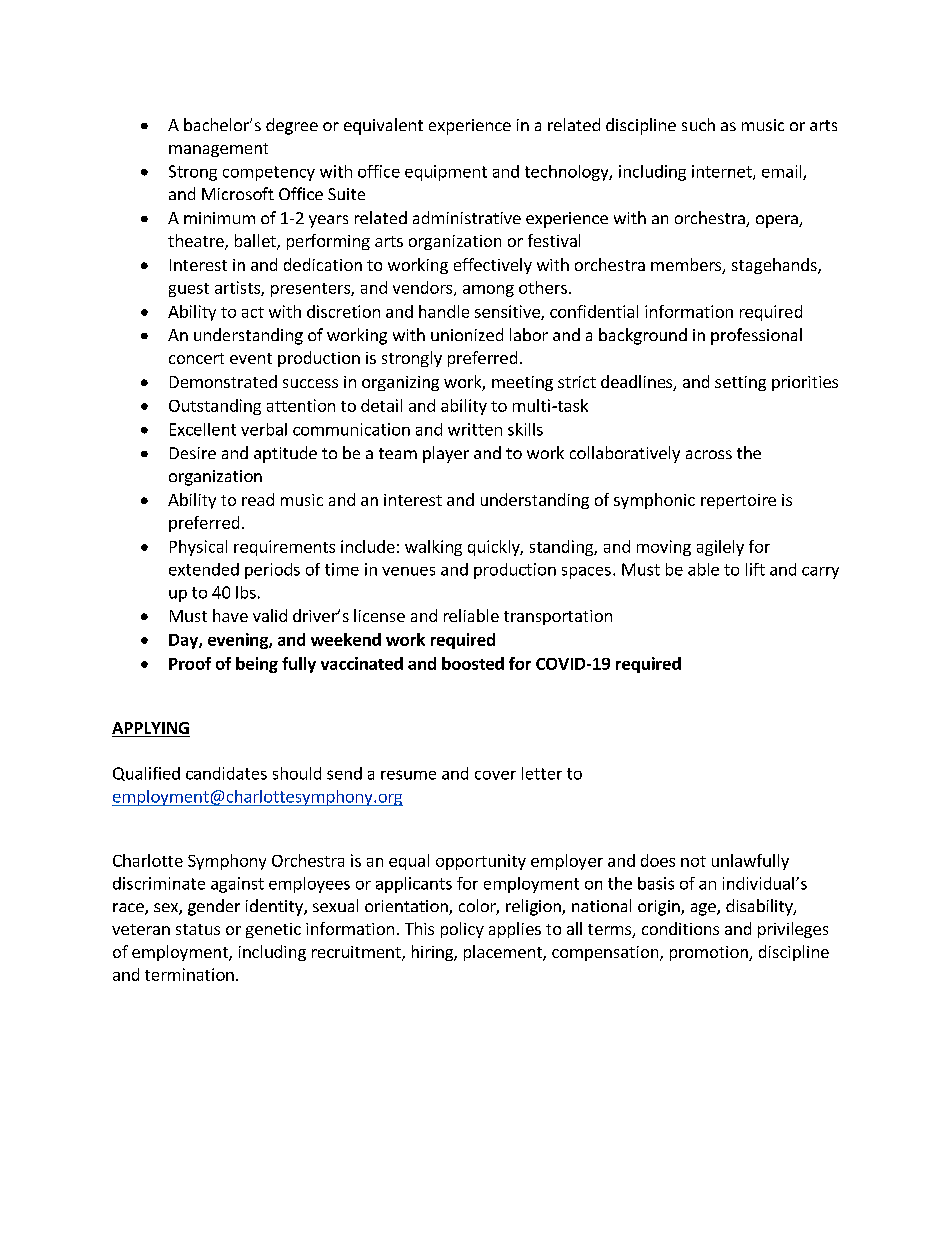 Image resolution: width=952 pixels, height=1233 pixels. Describe the element at coordinates (495, 775) in the screenshot. I see `cover` at that location.
